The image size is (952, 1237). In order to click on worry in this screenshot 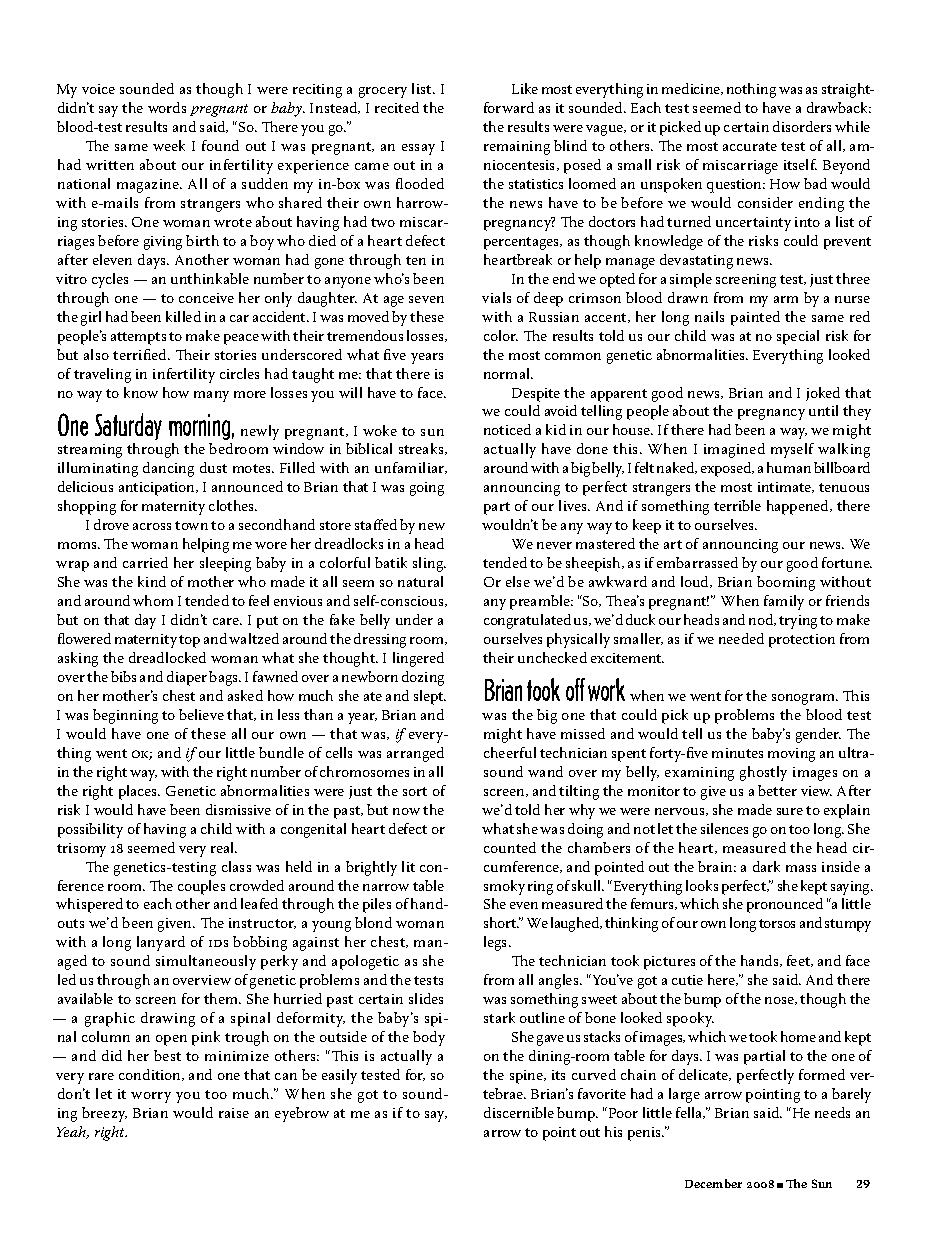, I will do `click(151, 1097)`.
